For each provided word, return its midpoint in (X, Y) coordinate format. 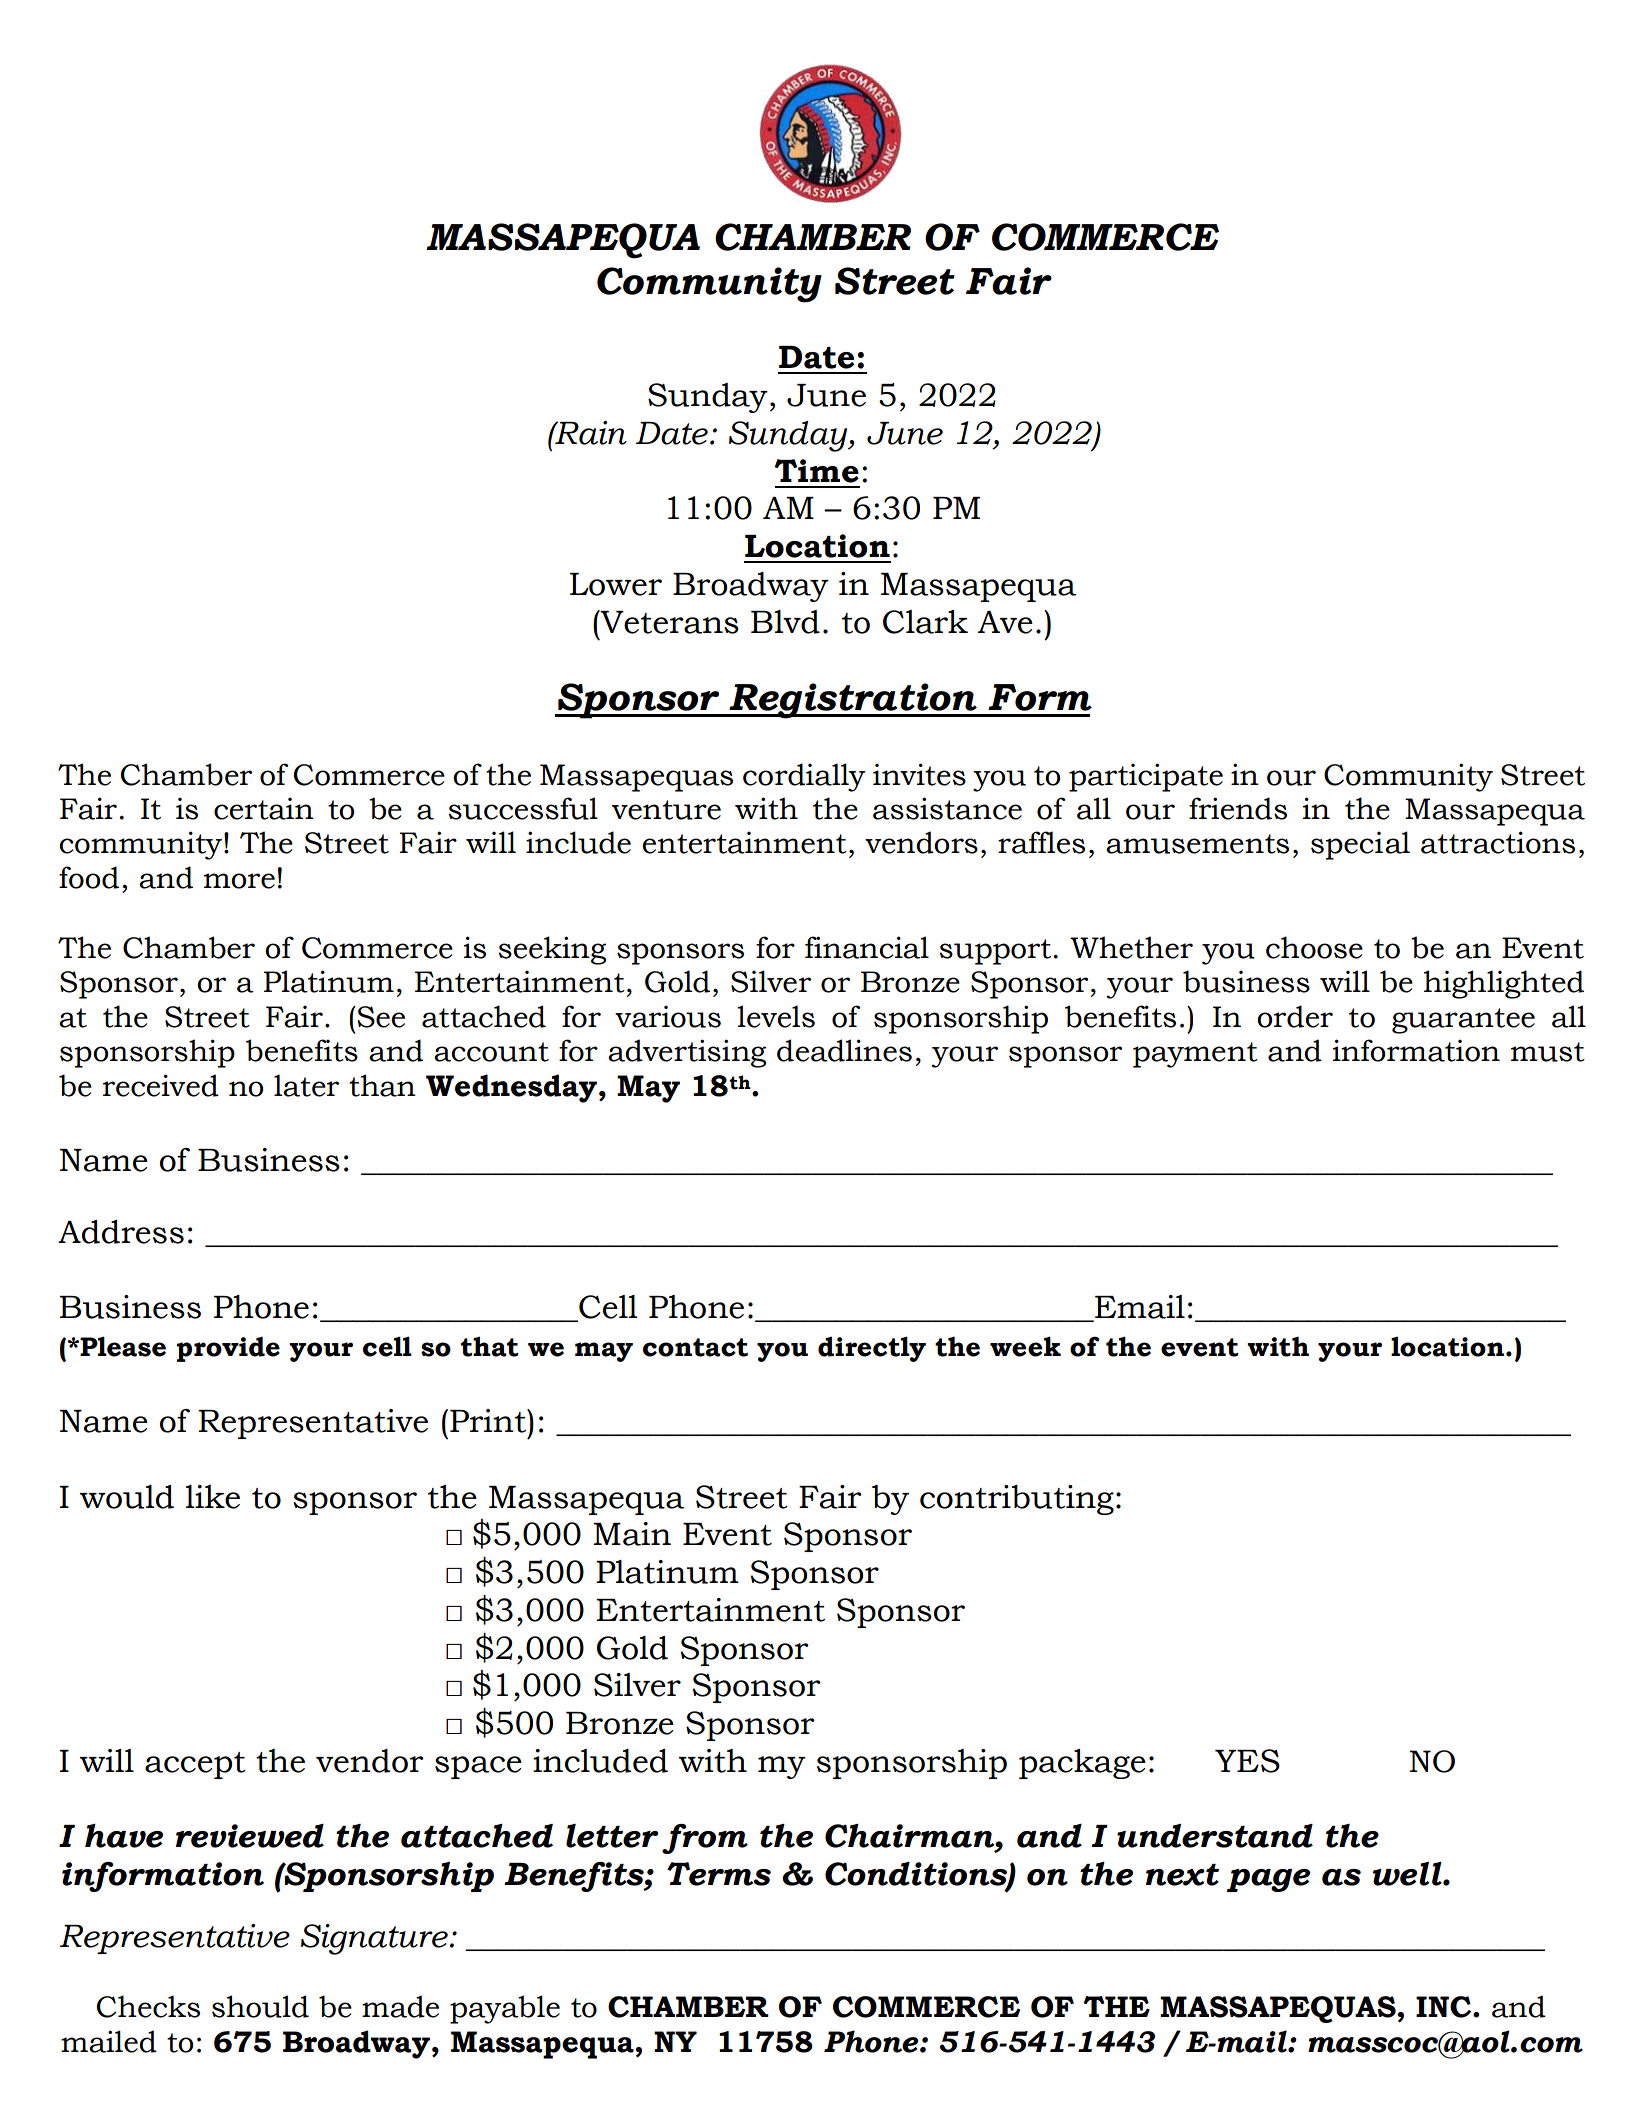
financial (867, 947)
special (1360, 845)
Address (121, 1232)
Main (632, 1534)
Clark (925, 622)
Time (816, 471)
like (213, 1497)
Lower (616, 584)
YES (1247, 1761)
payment (1195, 1055)
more (239, 881)
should (260, 2006)
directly (872, 1349)
